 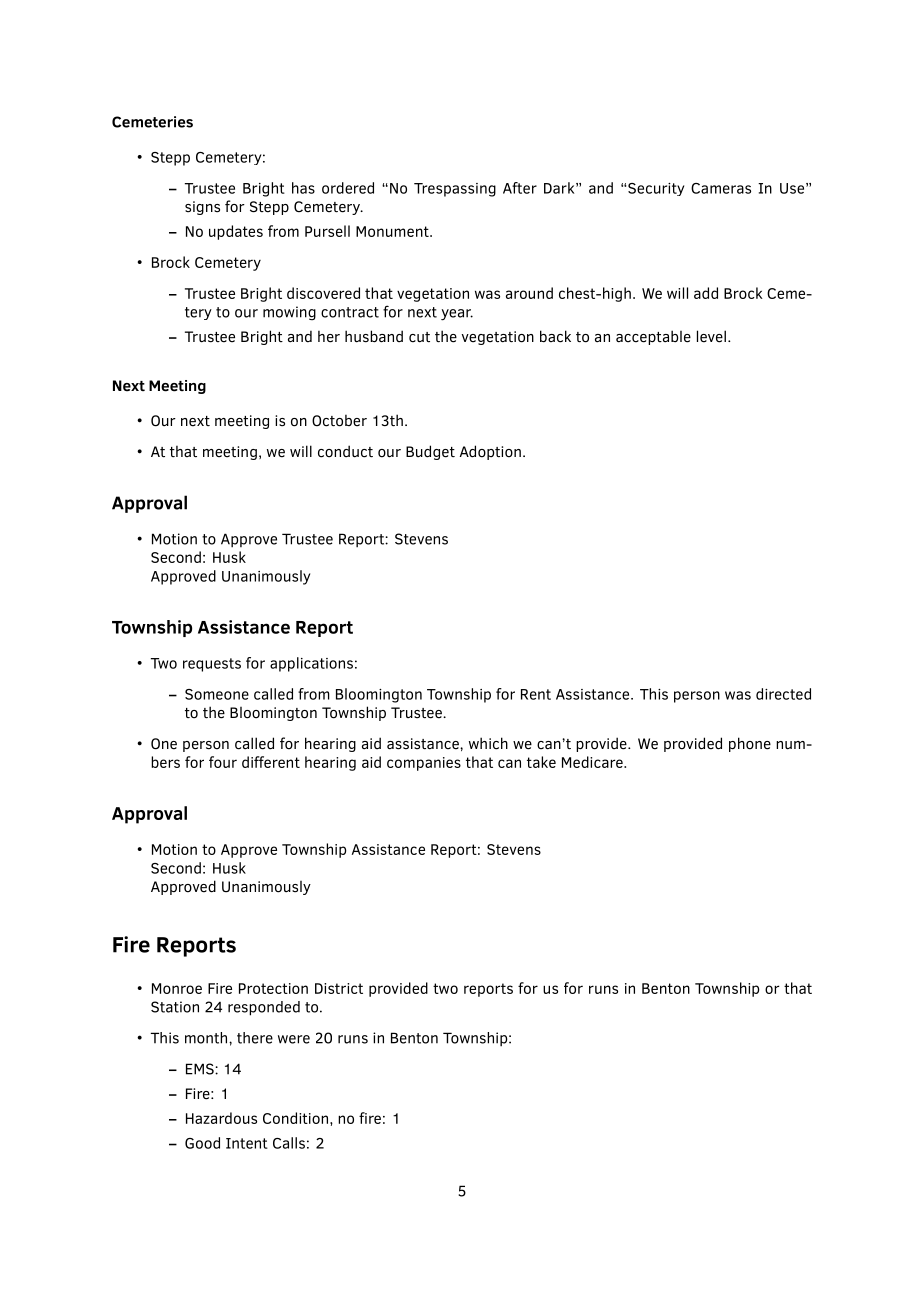 I want to click on Cameras, so click(x=721, y=188).
